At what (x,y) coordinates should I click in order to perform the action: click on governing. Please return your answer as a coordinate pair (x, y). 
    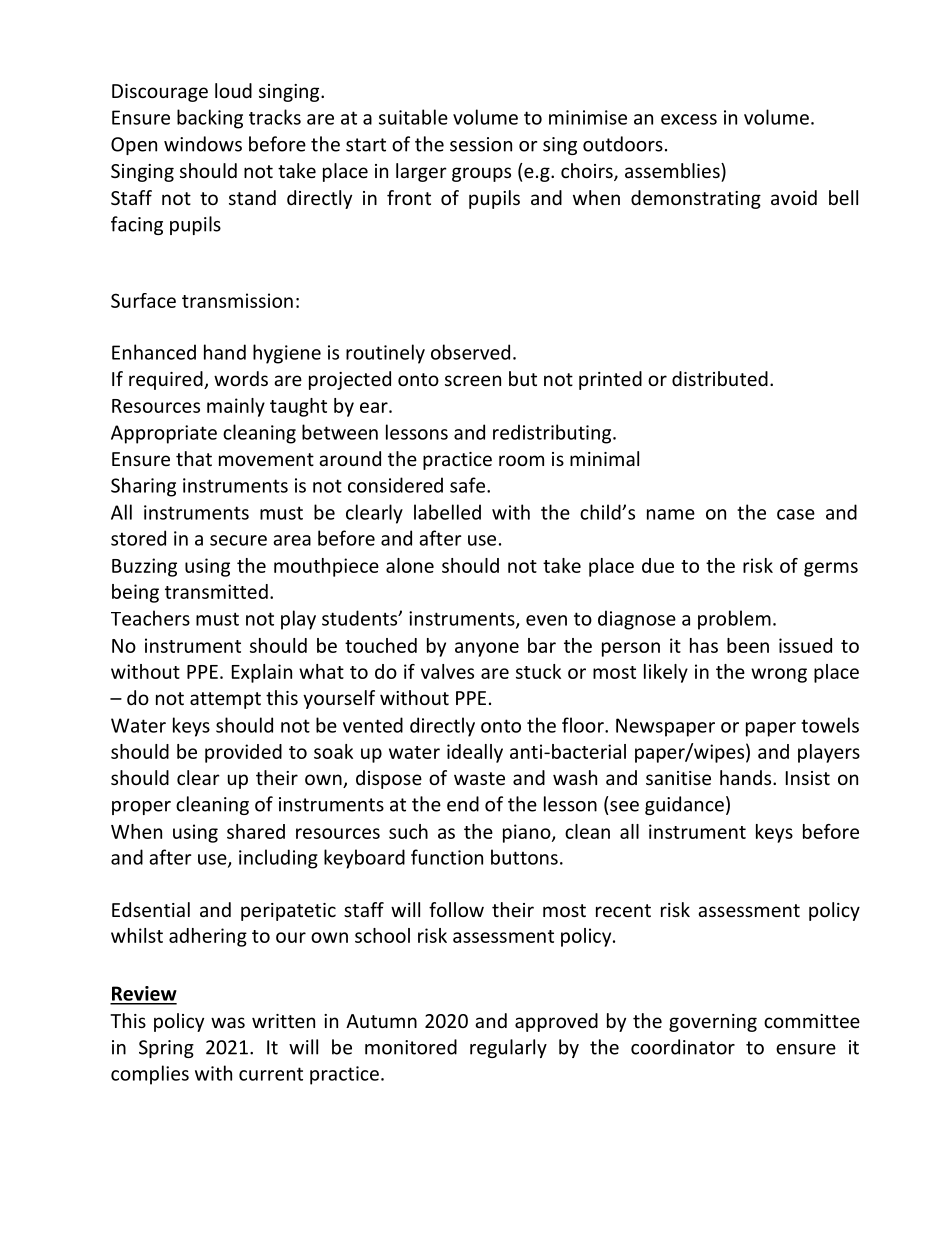
    Looking at the image, I should click on (713, 1023).
